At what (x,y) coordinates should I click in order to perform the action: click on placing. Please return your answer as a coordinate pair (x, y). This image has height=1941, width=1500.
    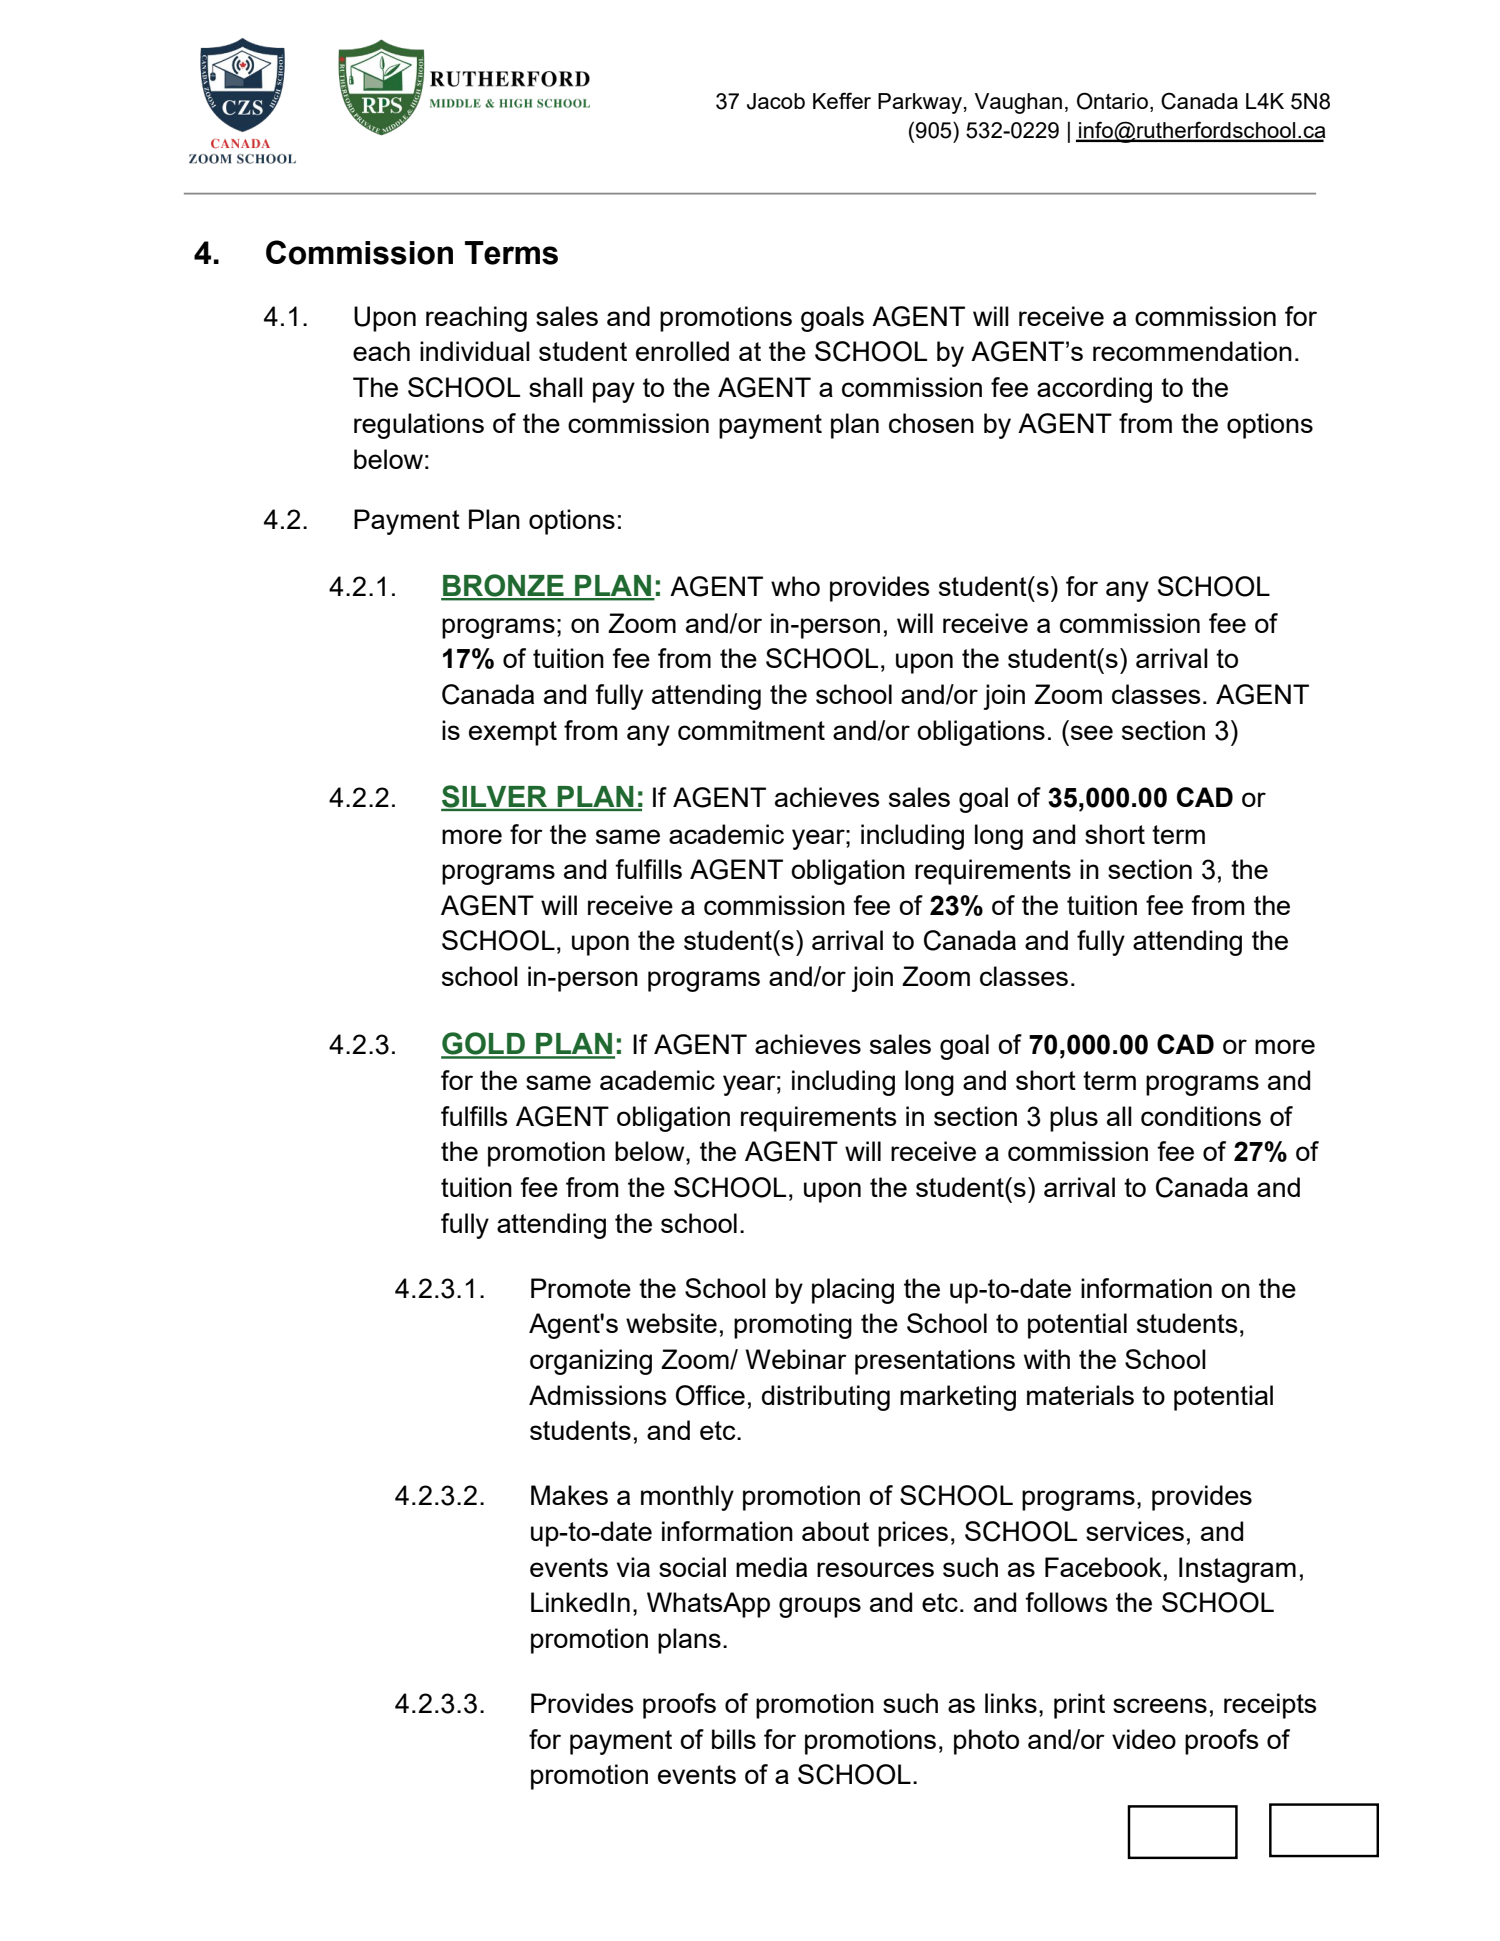
    Looking at the image, I should click on (853, 1291).
